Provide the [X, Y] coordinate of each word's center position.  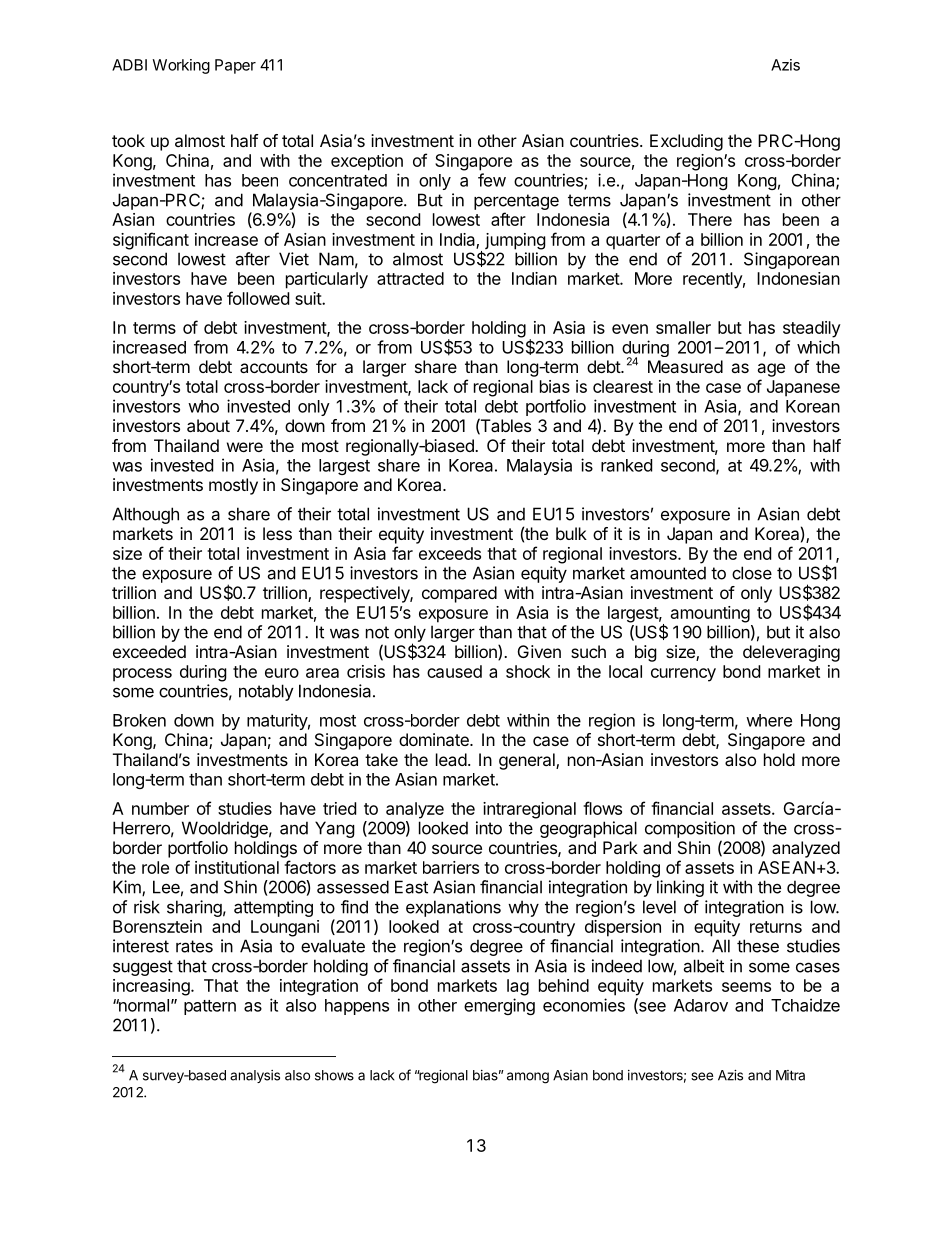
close [752, 573]
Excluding [686, 142]
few [492, 180]
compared [459, 594]
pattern [210, 1007]
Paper [235, 66]
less [277, 533]
